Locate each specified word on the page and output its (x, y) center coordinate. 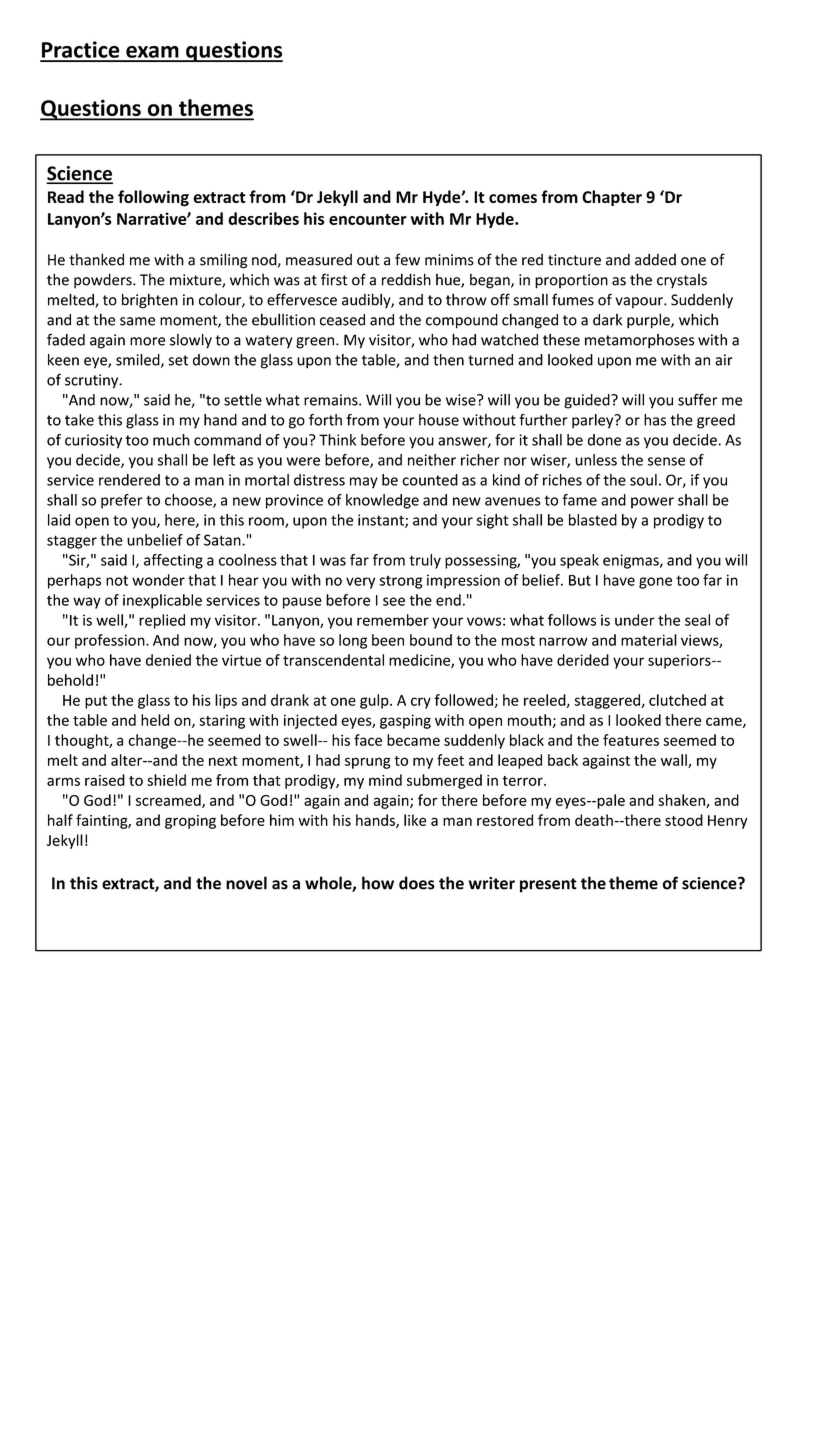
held (155, 720)
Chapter (612, 198)
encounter (368, 219)
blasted (593, 520)
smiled (139, 361)
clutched (677, 700)
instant (382, 521)
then (448, 360)
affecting (173, 561)
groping (190, 822)
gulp (375, 701)
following (153, 198)
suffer (698, 400)
